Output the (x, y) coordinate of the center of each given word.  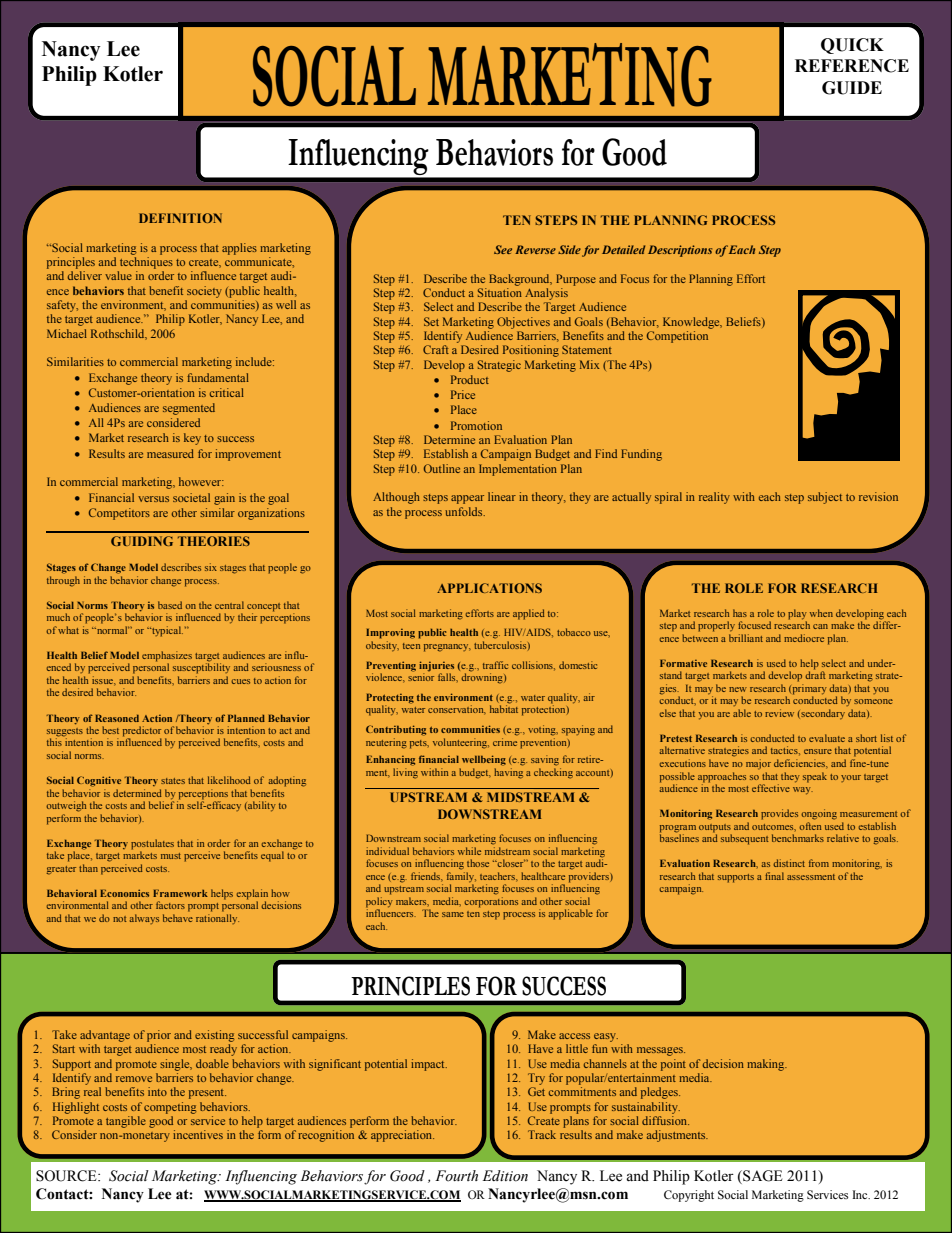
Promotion (476, 425)
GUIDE (852, 88)
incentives (198, 1134)
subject (825, 498)
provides (779, 814)
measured (170, 453)
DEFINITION (180, 218)
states (173, 781)
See (503, 249)
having (508, 773)
